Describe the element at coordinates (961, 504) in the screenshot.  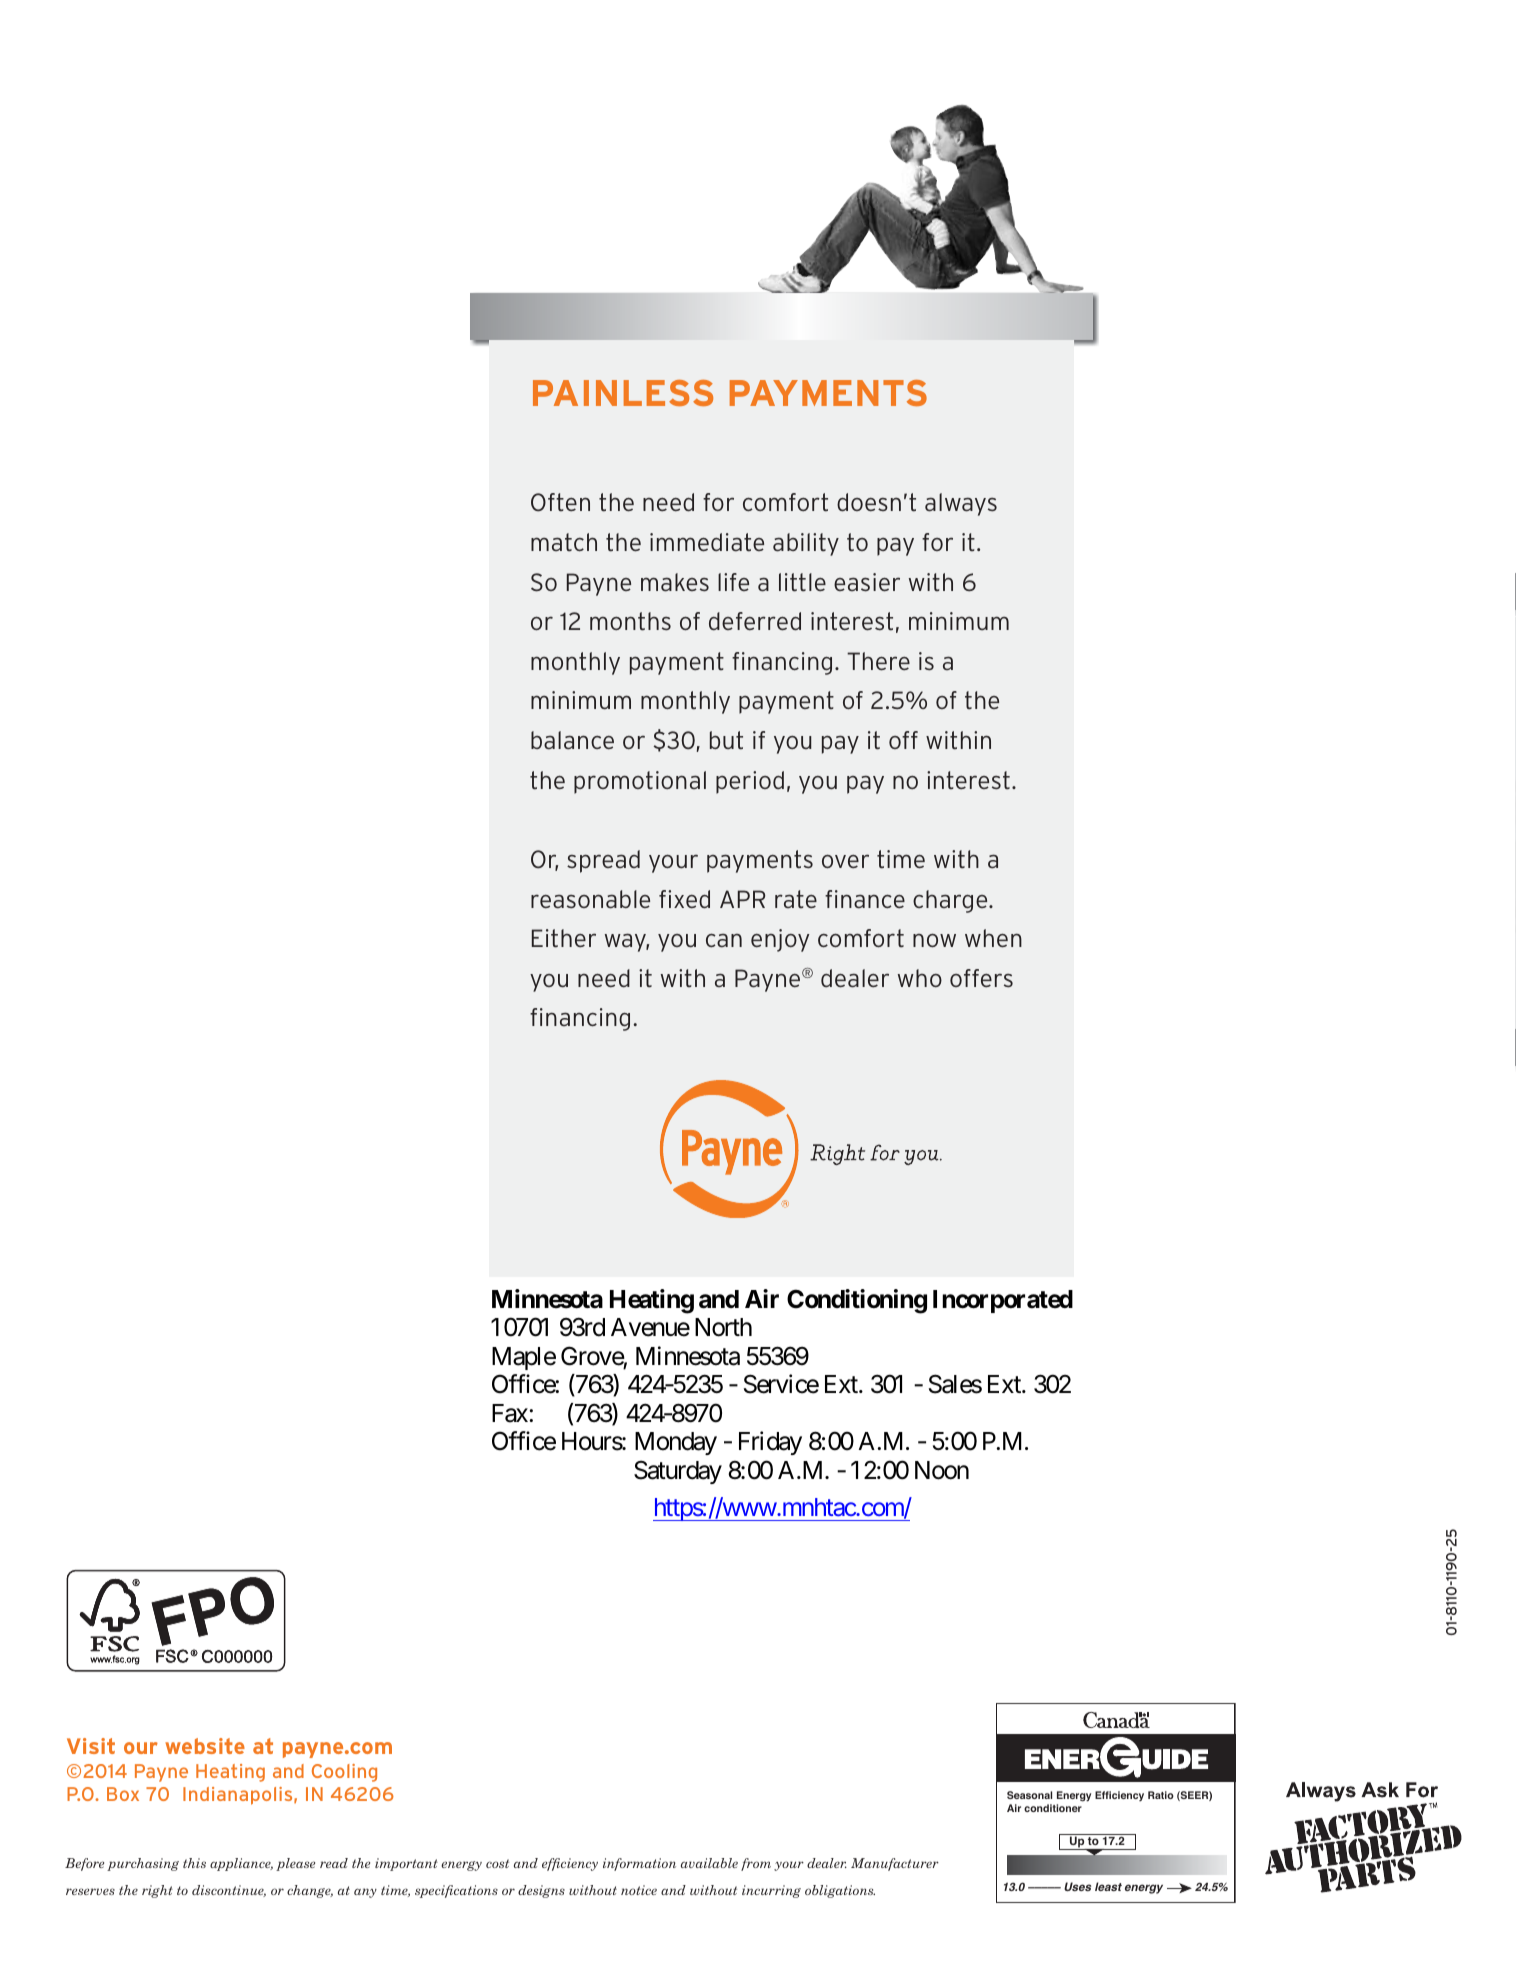
I see `always` at that location.
